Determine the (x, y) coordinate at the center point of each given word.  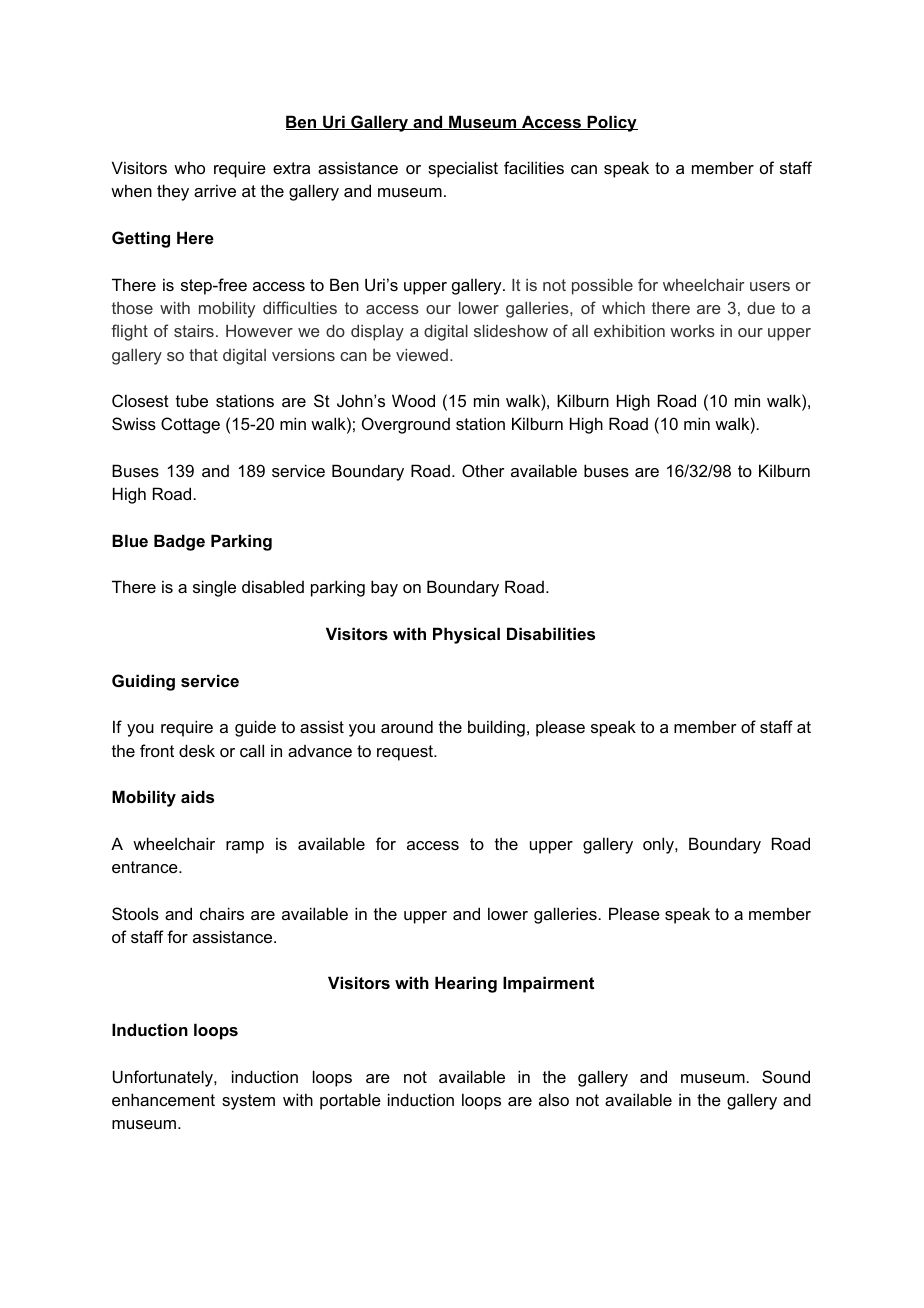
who (189, 167)
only (659, 845)
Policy (611, 123)
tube (192, 400)
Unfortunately (164, 1078)
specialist (463, 169)
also (554, 1099)
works (692, 331)
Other (483, 470)
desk (197, 750)
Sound (786, 1076)
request (406, 753)
